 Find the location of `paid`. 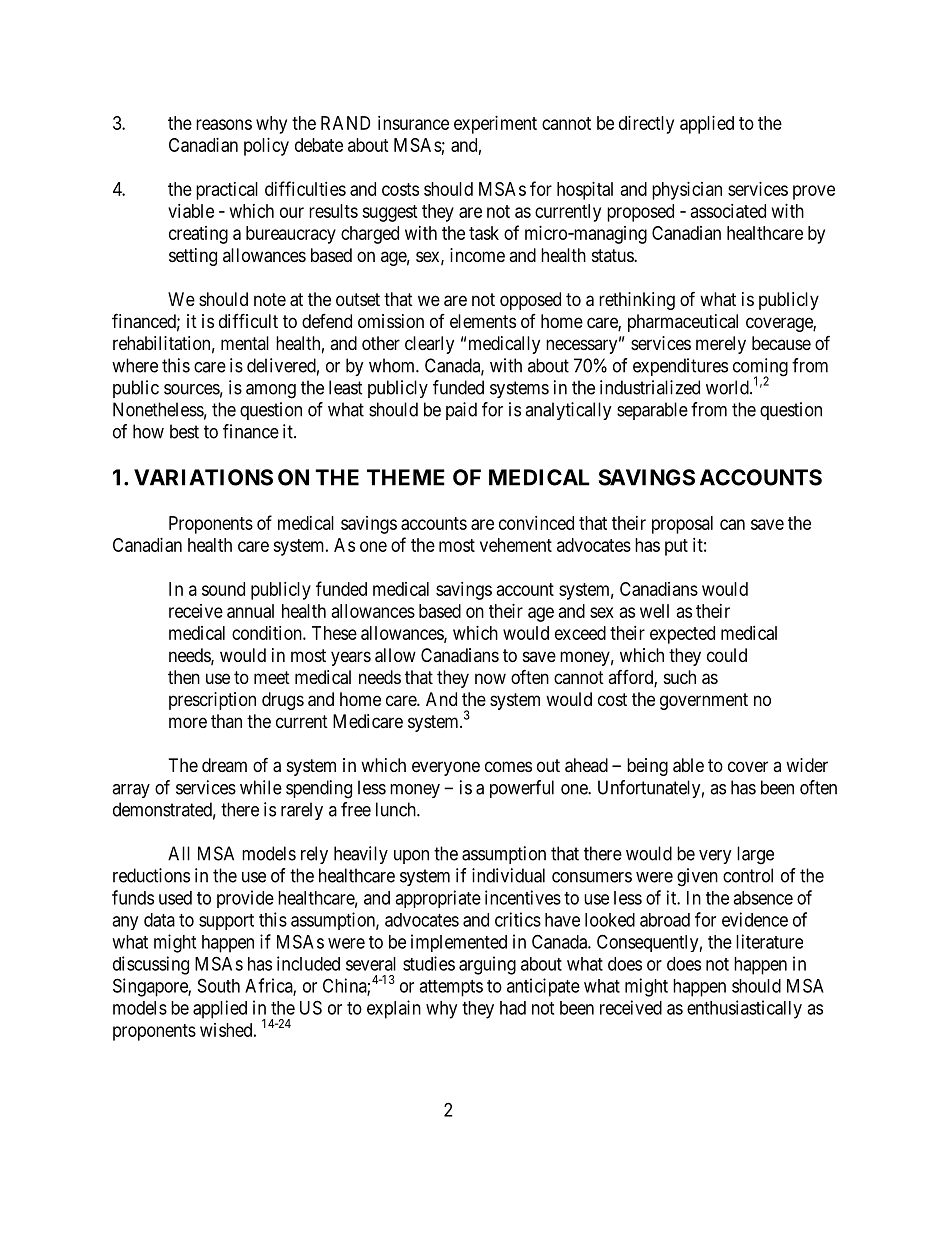

paid is located at coordinates (461, 411).
